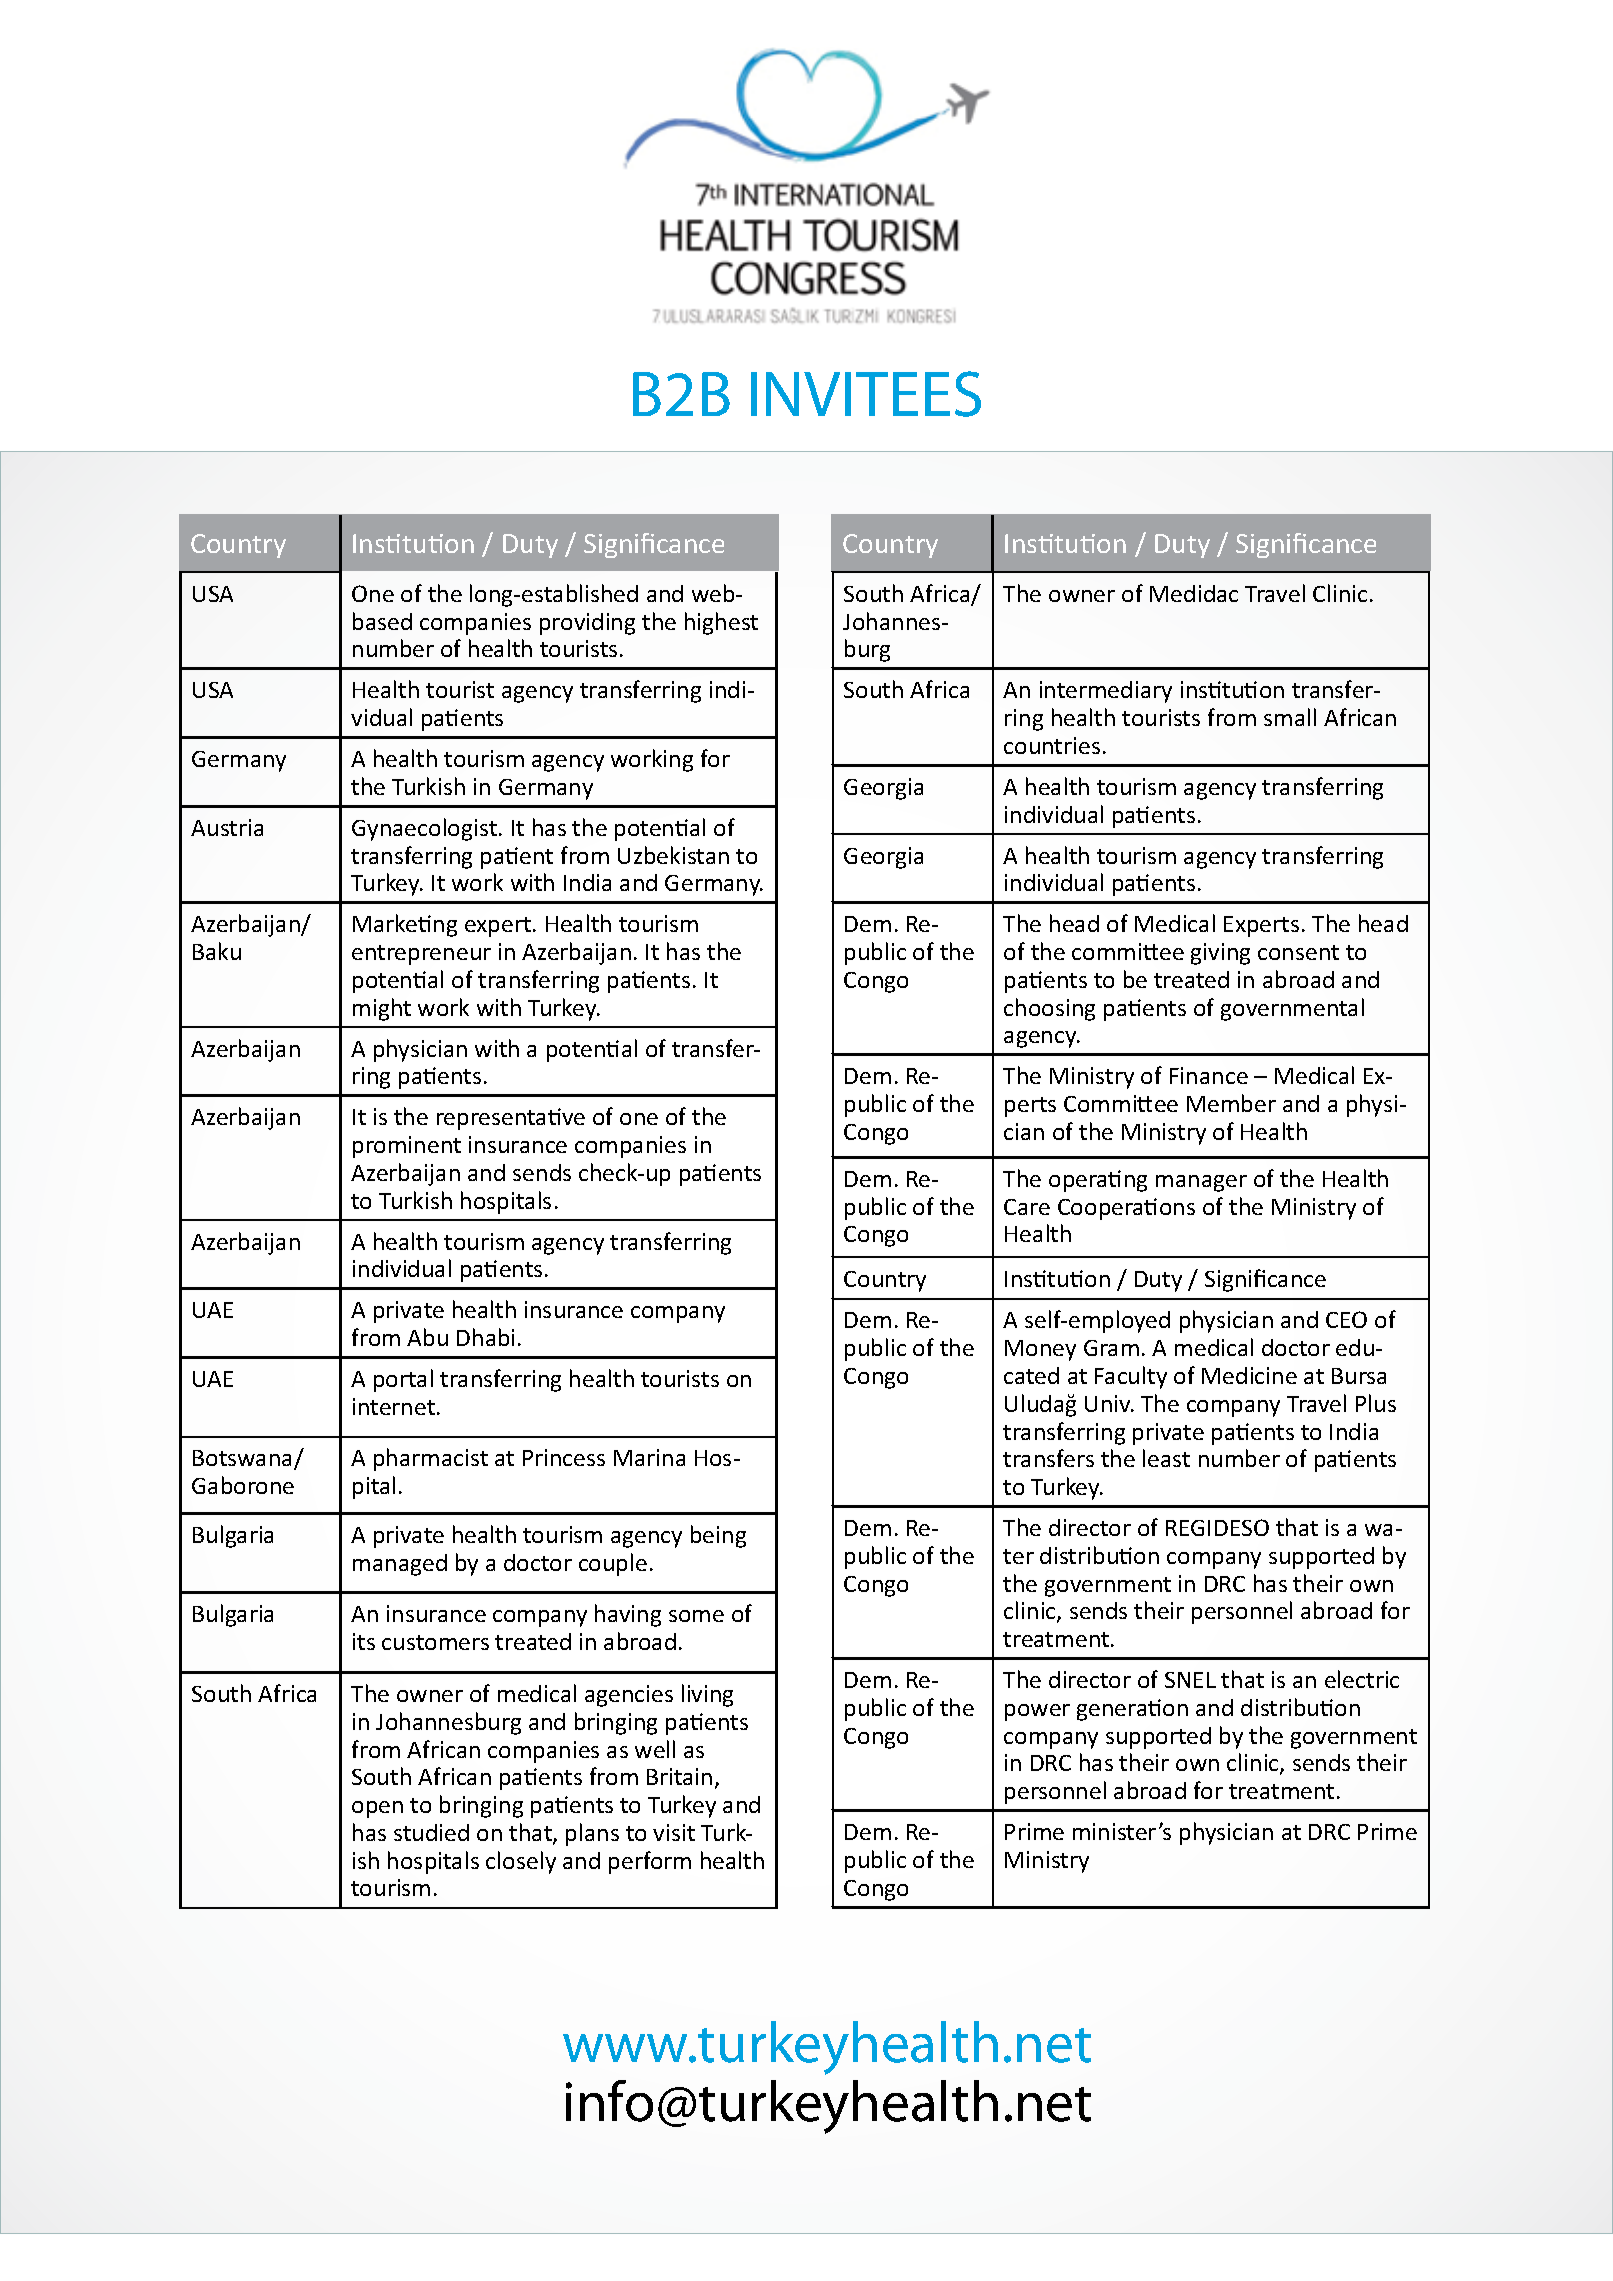  What do you see at coordinates (674, 1832) in the image?
I see `visit` at bounding box center [674, 1832].
